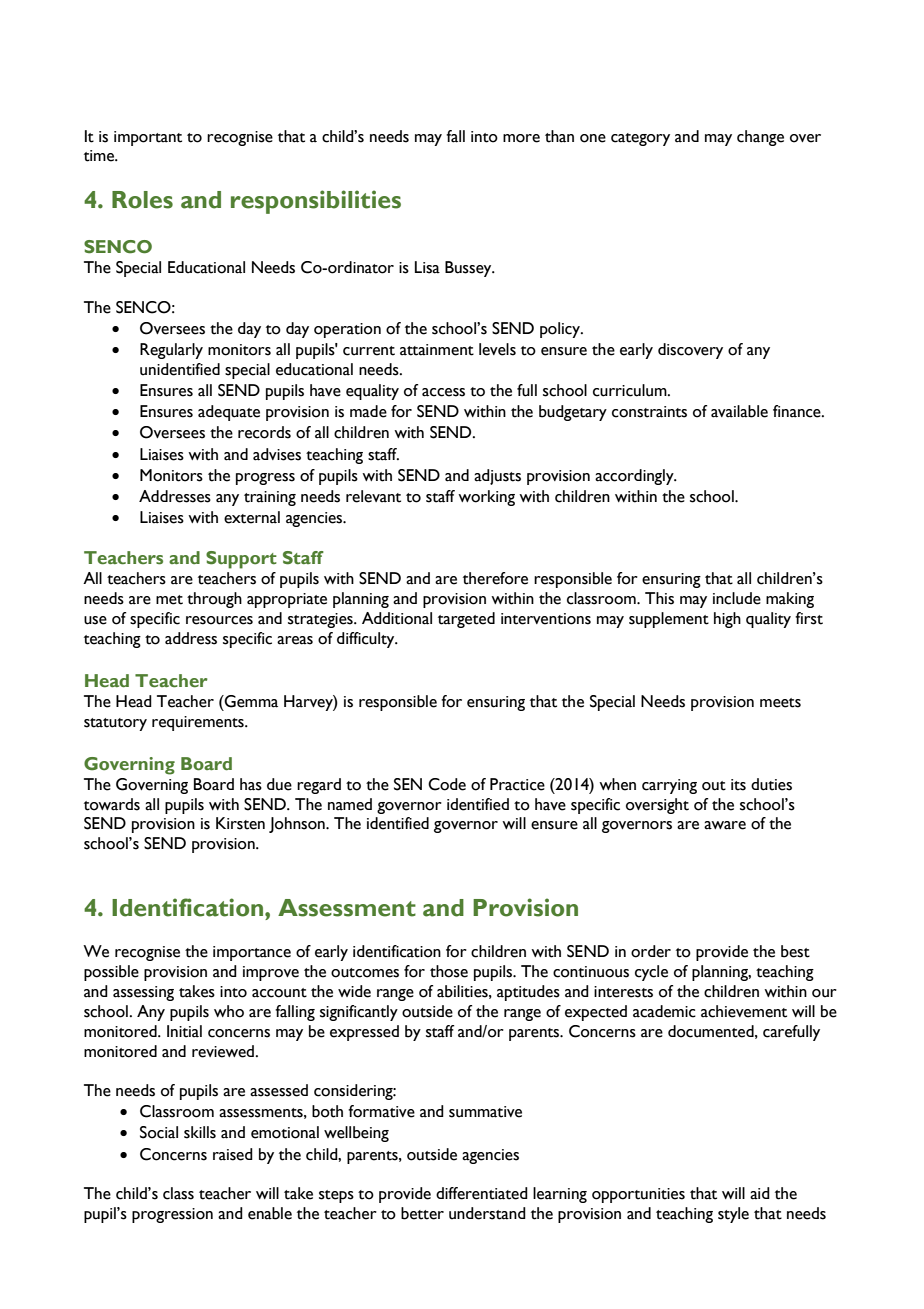 The image size is (924, 1309). Describe the element at coordinates (521, 138) in the page. I see `more` at that location.
